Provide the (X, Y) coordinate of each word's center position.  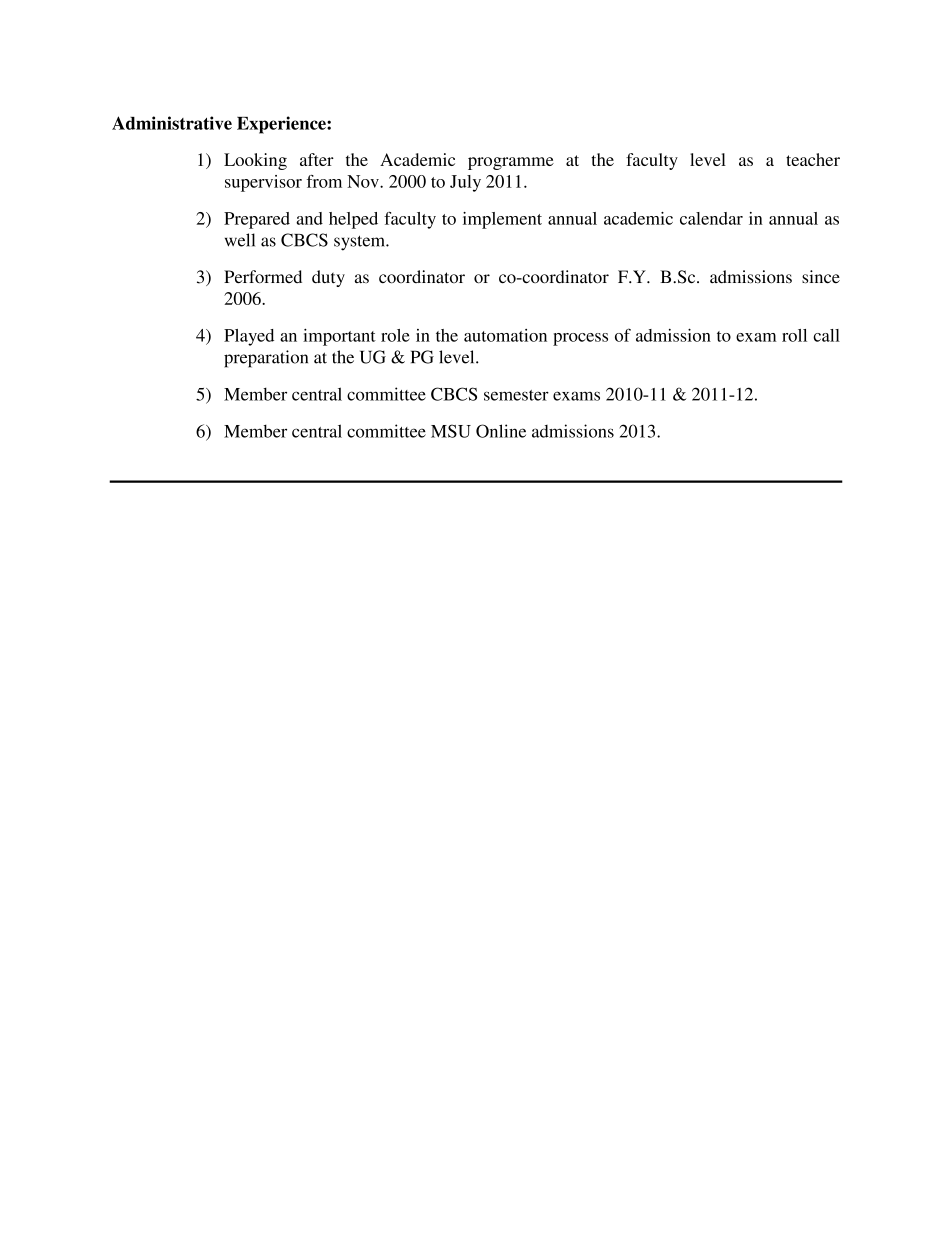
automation (505, 335)
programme (511, 163)
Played (249, 337)
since (821, 277)
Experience (282, 125)
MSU (451, 431)
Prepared (257, 220)
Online (501, 431)
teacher (813, 159)
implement (502, 220)
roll (794, 335)
